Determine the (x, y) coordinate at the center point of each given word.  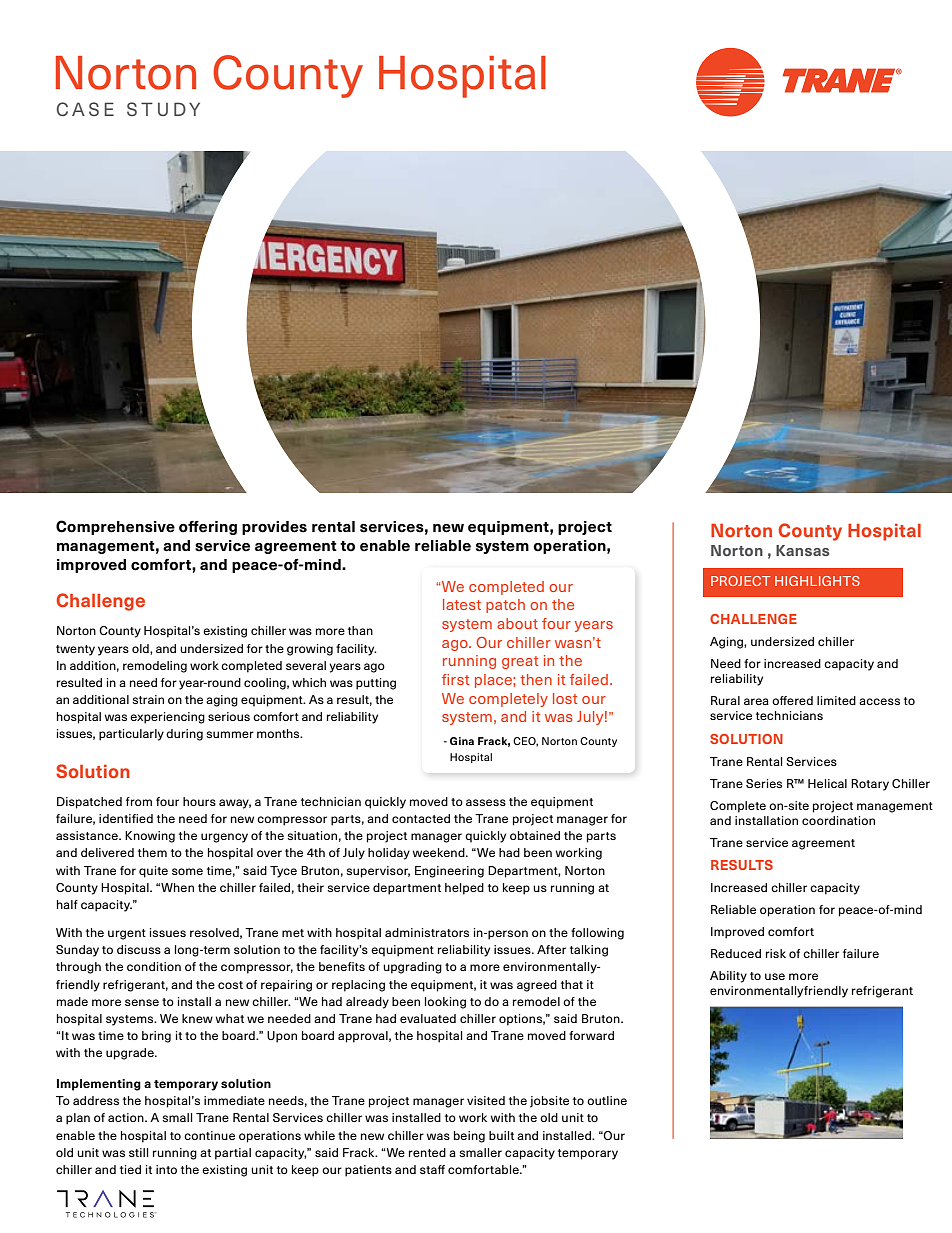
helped (464, 889)
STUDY (163, 109)
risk (776, 953)
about (517, 623)
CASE (85, 109)
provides (274, 528)
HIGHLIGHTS (817, 581)
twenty (75, 650)
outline (607, 1100)
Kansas (803, 550)
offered (792, 700)
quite (153, 872)
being (469, 1137)
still (138, 1152)
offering (208, 528)
